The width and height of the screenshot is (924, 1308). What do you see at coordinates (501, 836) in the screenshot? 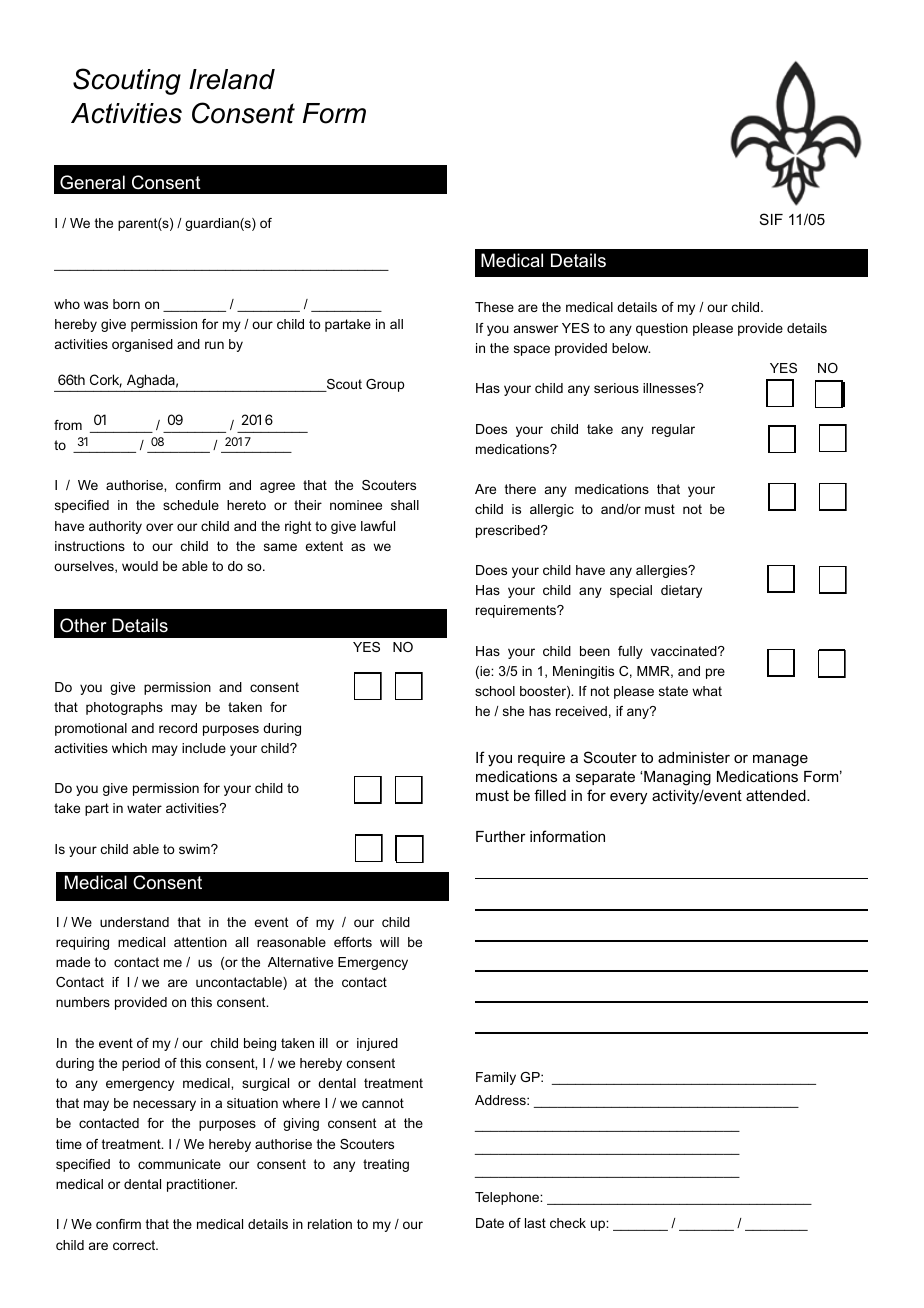
I see `Further` at bounding box center [501, 836].
